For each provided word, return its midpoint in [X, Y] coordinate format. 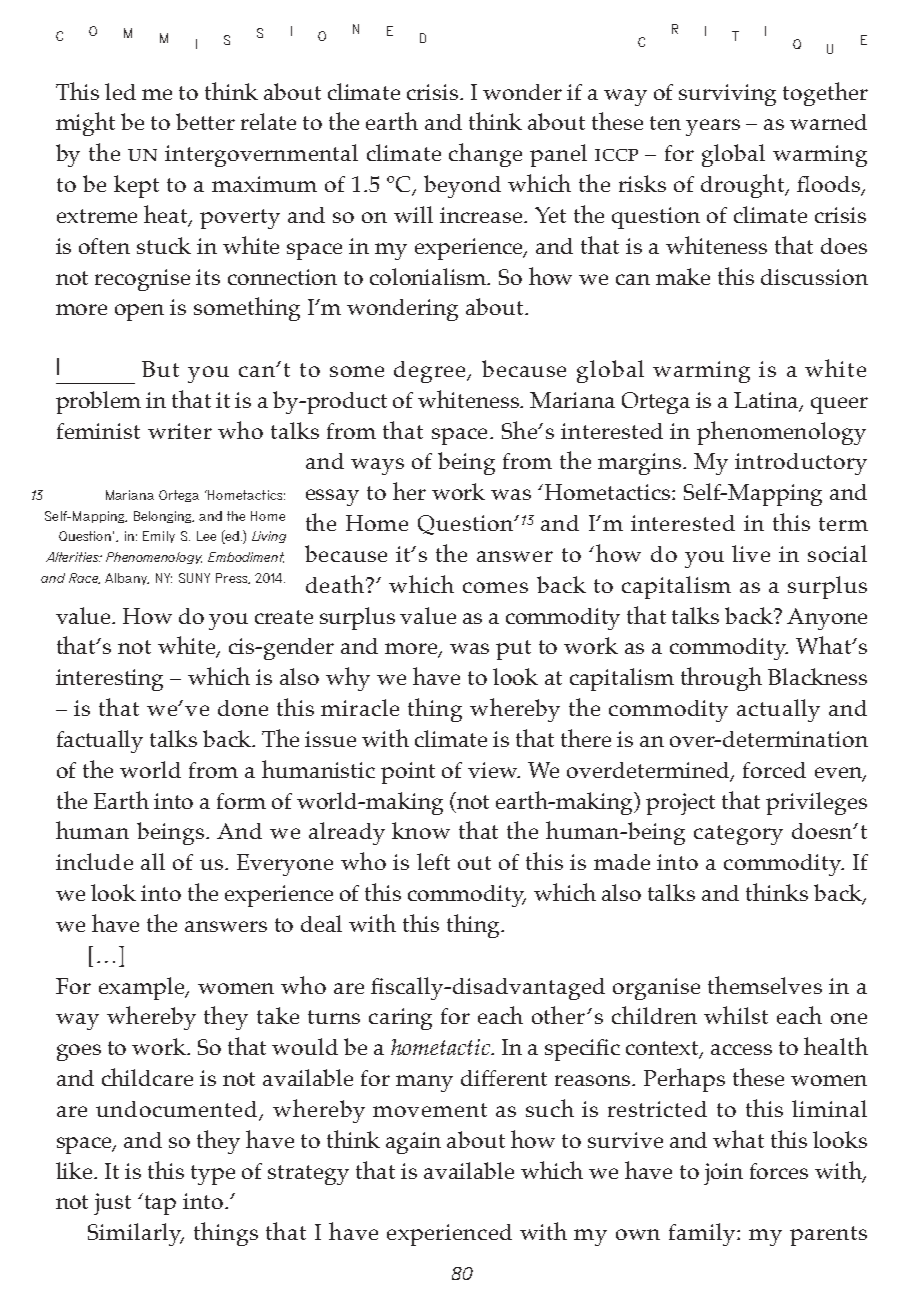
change [485, 155]
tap [160, 1205]
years [713, 127]
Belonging [164, 517]
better [205, 121]
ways [377, 466]
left [433, 861]
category [738, 835]
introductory [801, 464]
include [94, 861]
